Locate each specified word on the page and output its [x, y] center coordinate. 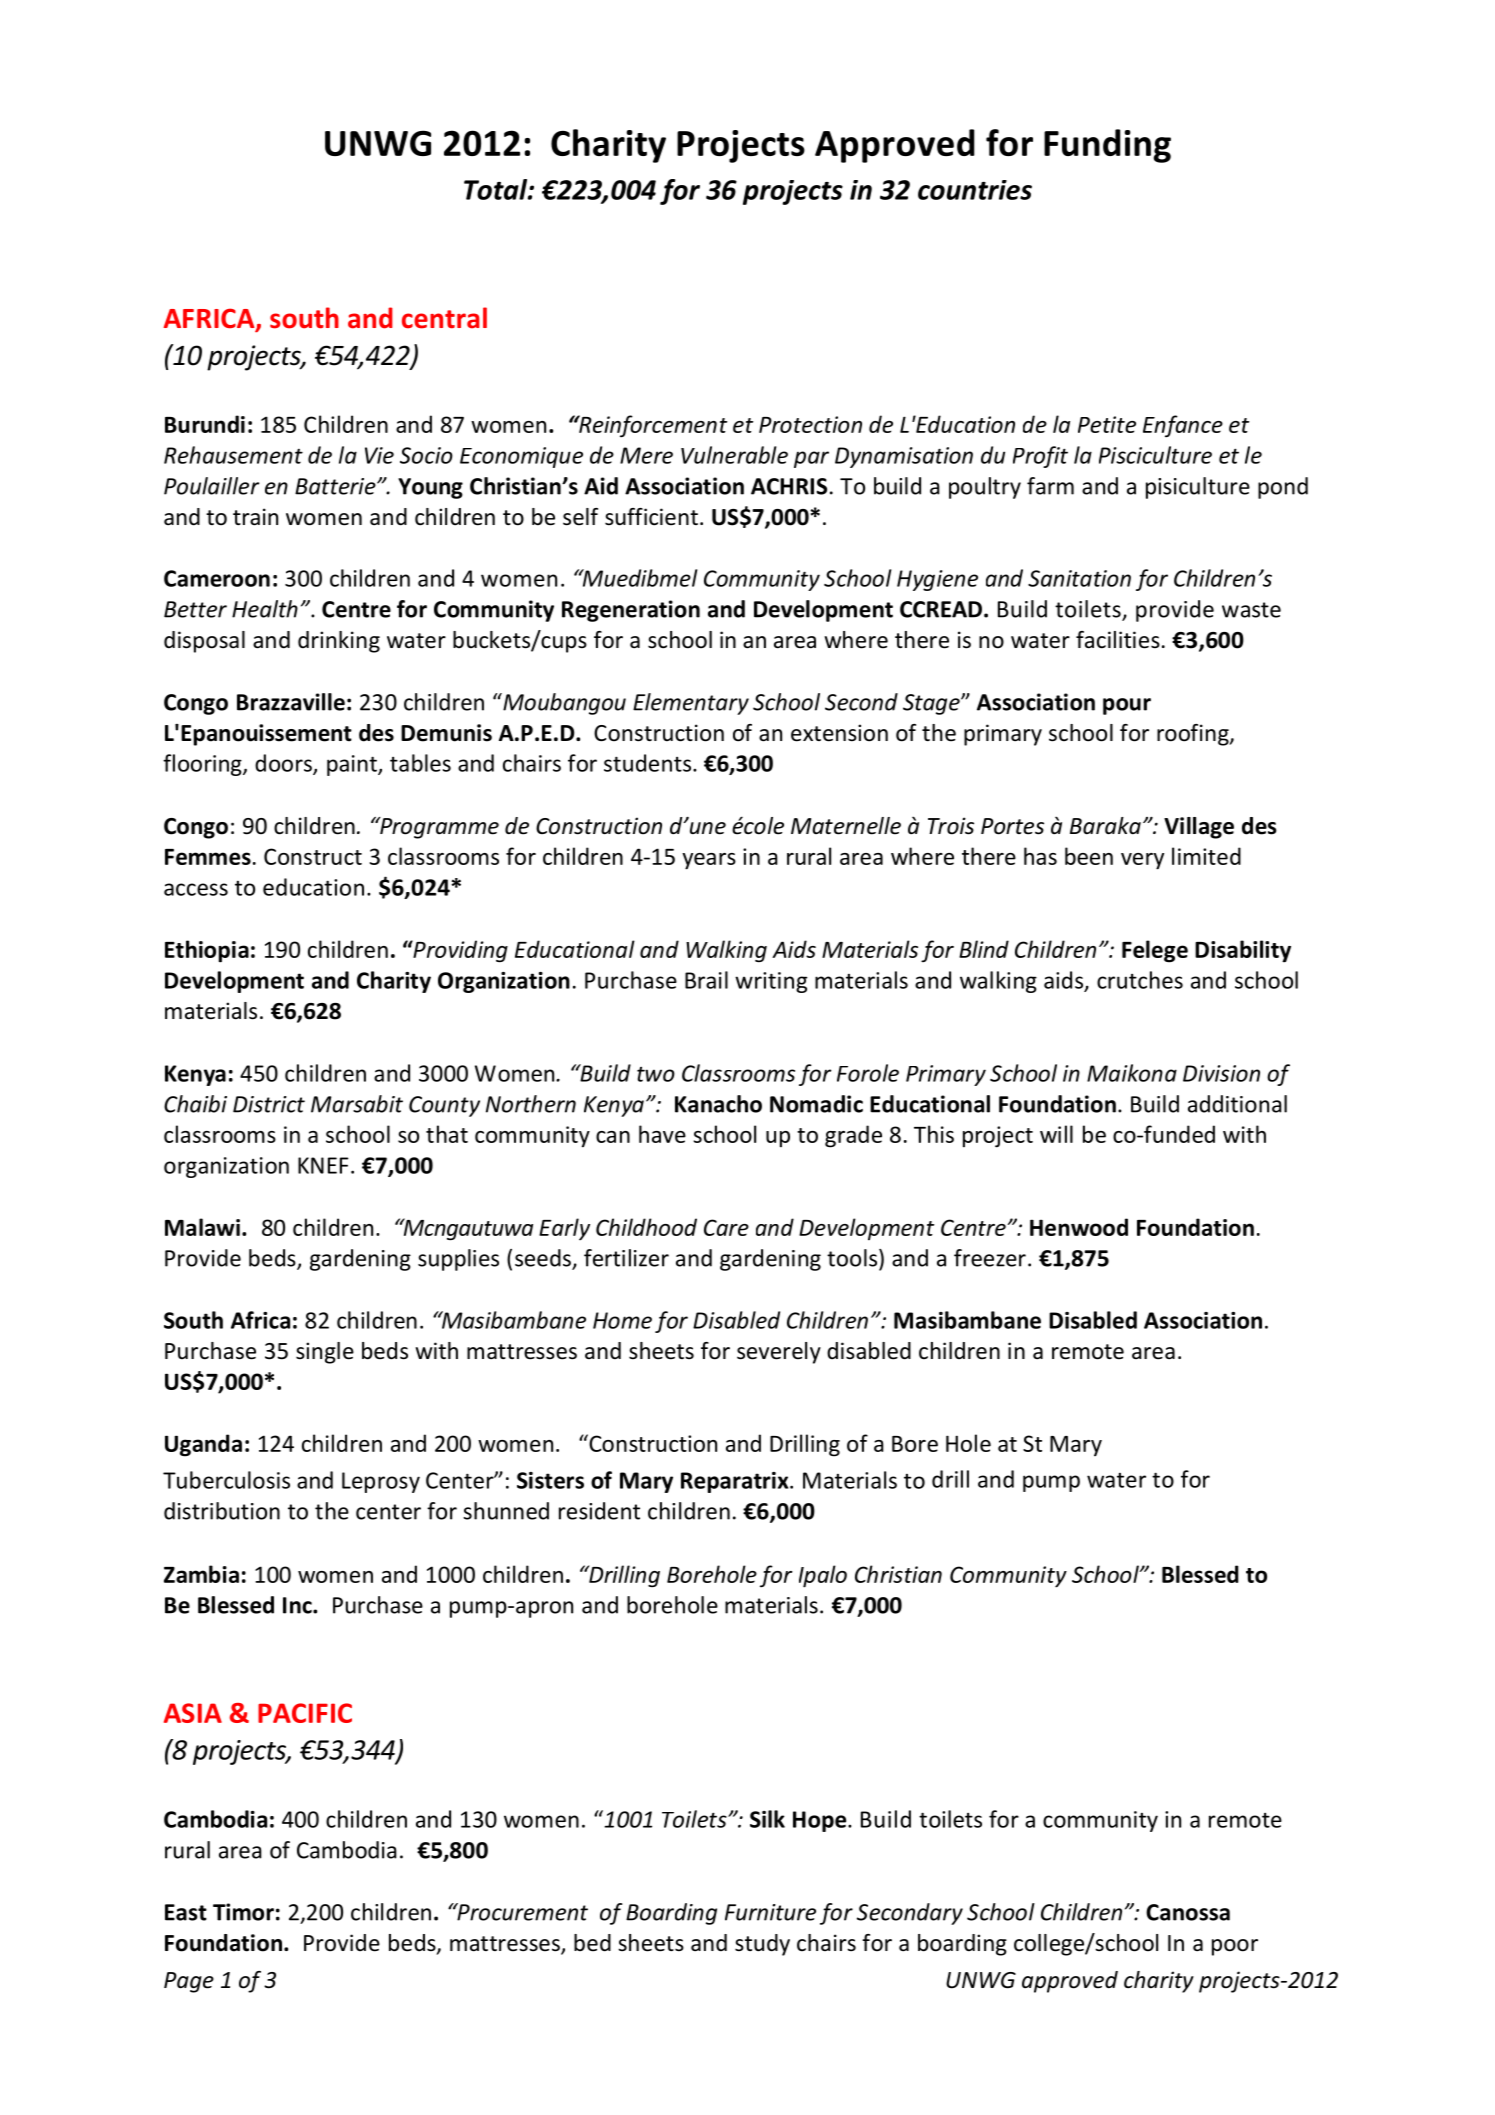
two [656, 1074]
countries [975, 190]
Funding [1107, 146]
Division [1221, 1073]
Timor [243, 1912]
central [444, 318]
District [269, 1104]
